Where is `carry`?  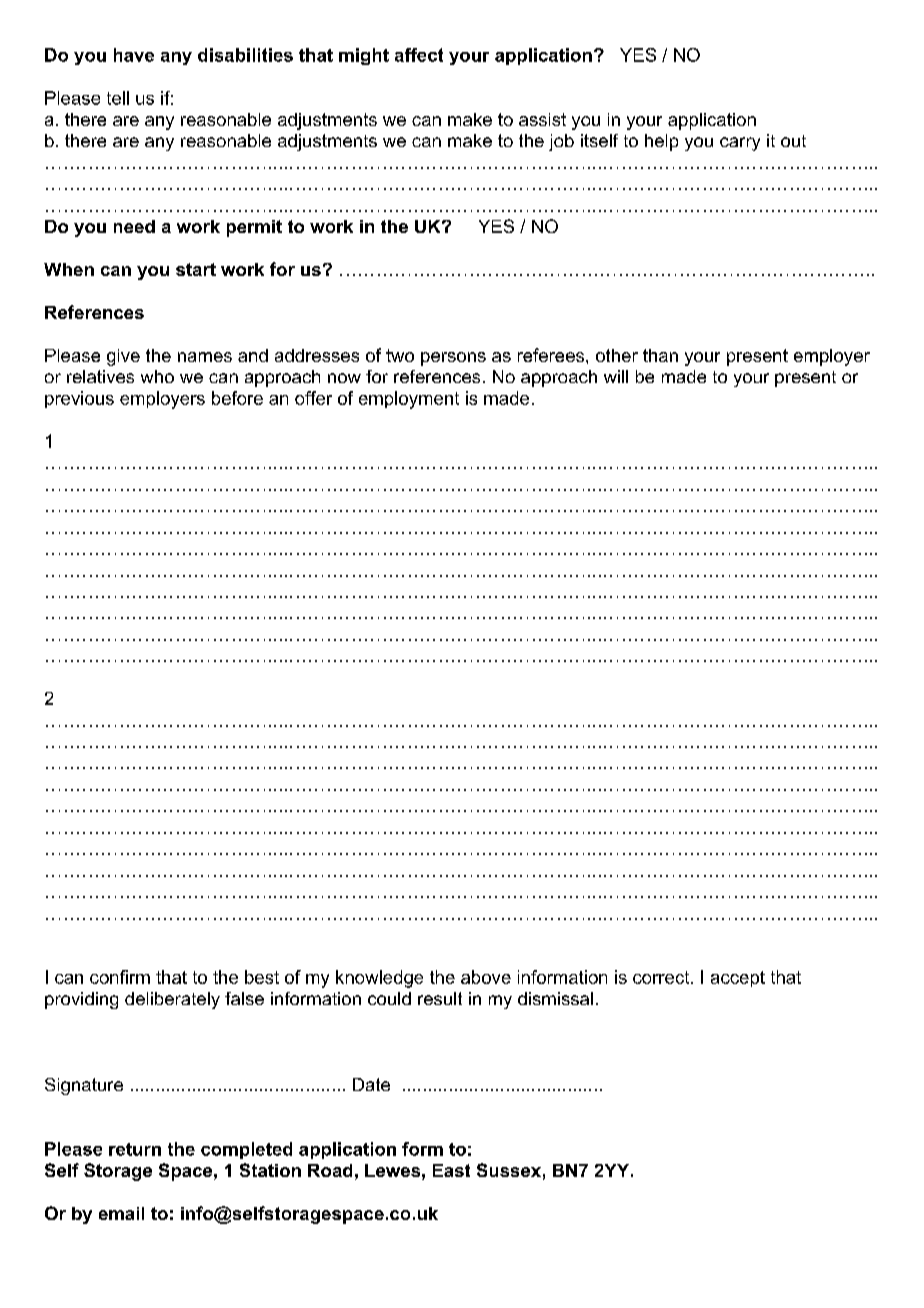
carry is located at coordinates (740, 144).
